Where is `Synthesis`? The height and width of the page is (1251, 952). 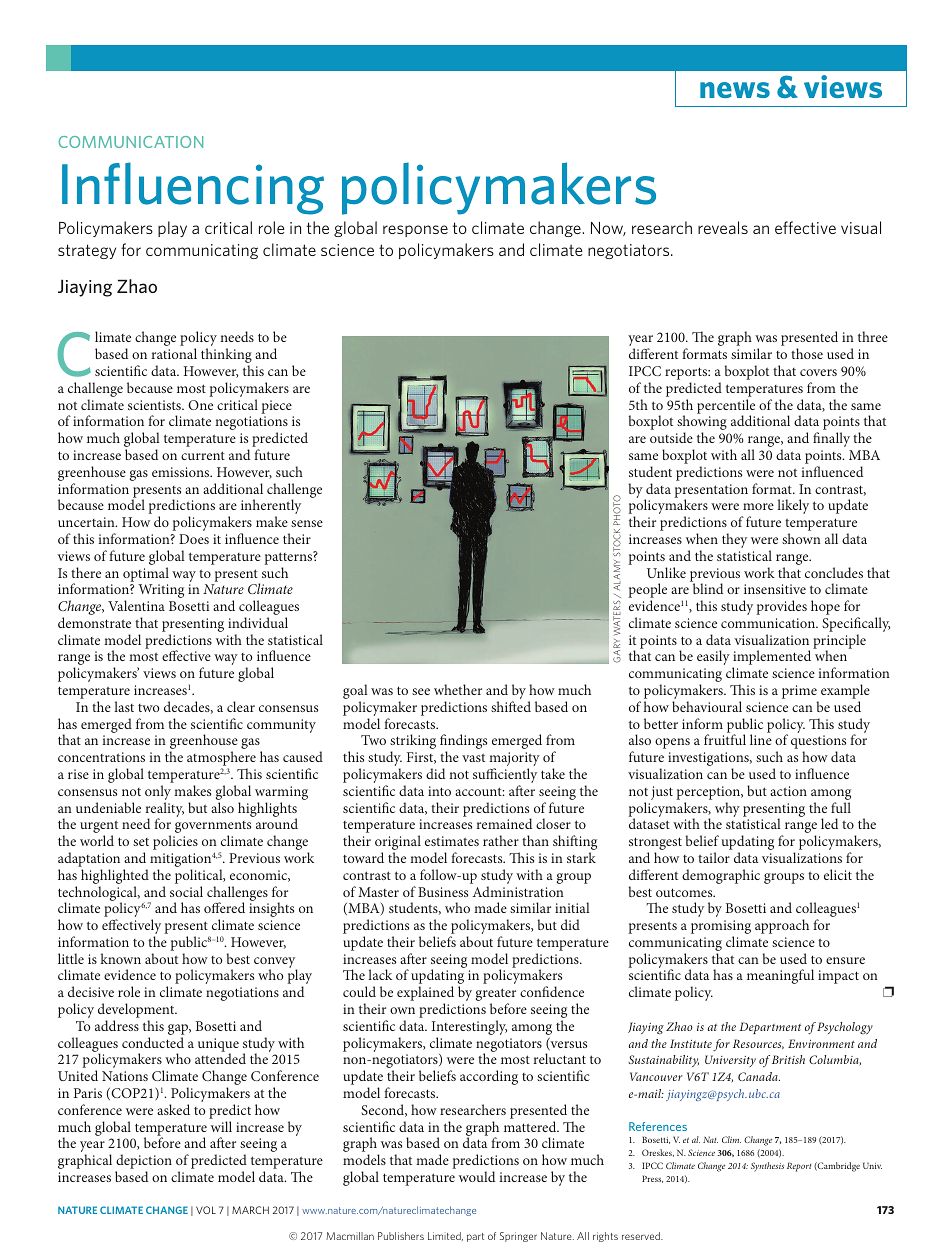 Synthesis is located at coordinates (767, 1167).
